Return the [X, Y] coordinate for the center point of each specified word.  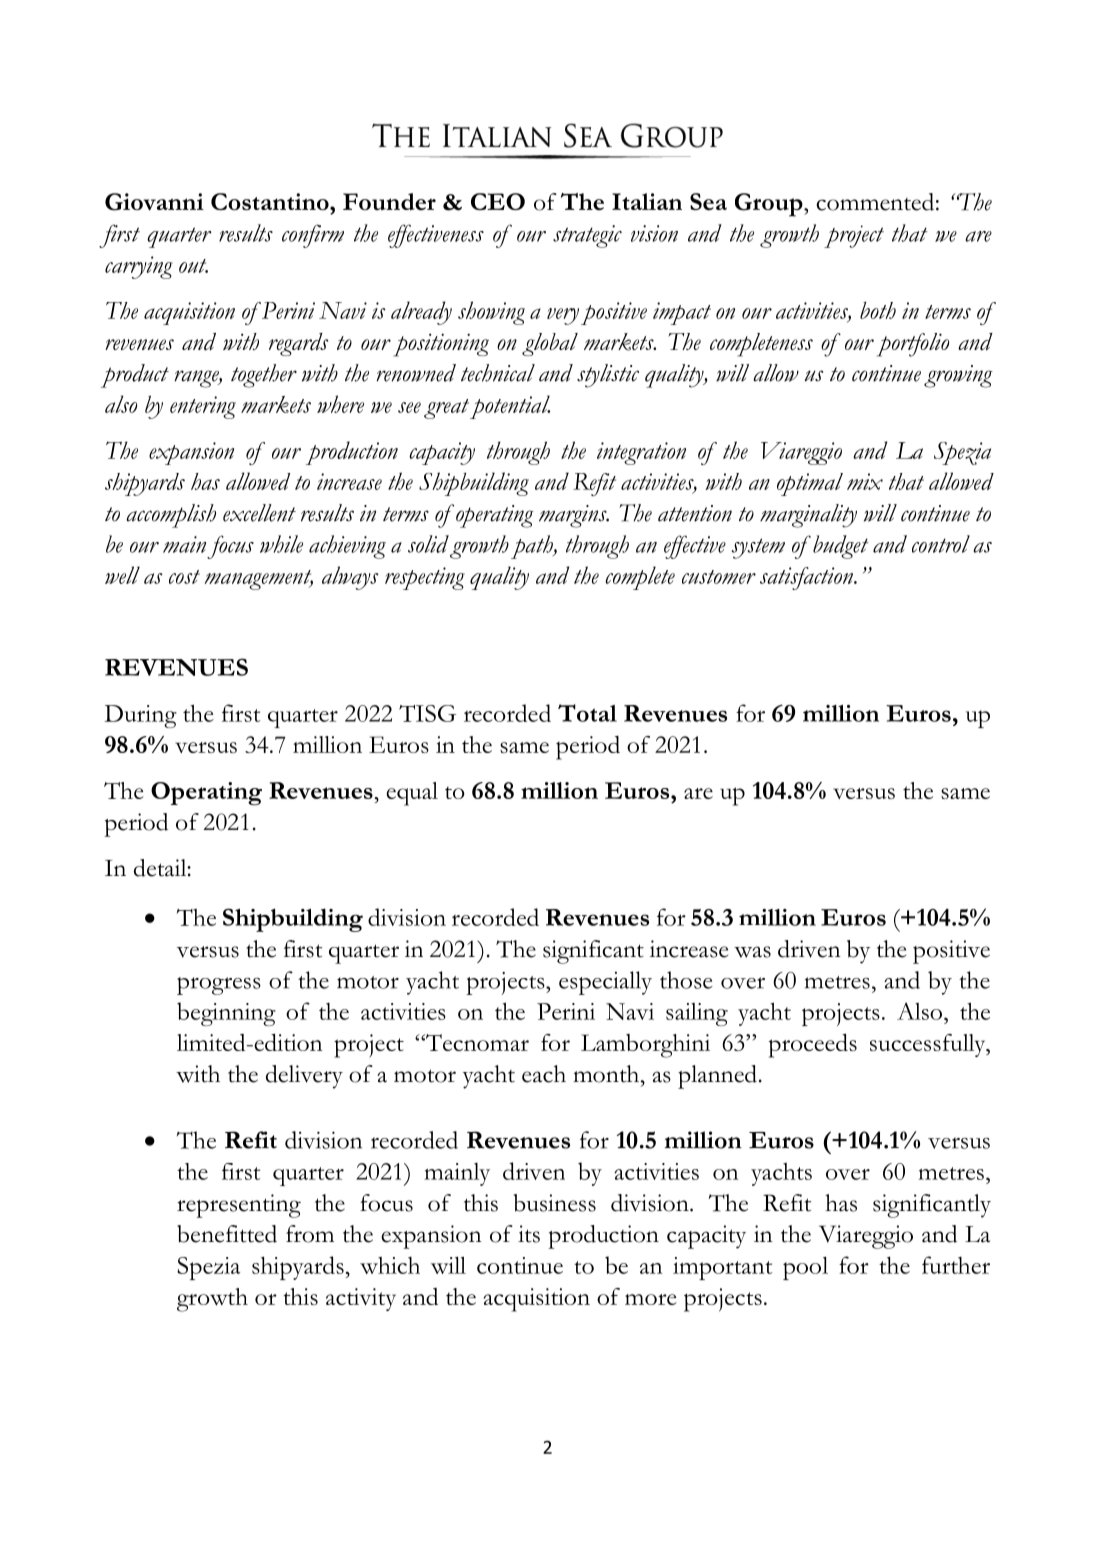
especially [605, 983]
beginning [226, 1014]
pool [805, 1268]
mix [865, 481]
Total [587, 713]
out [193, 266]
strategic [587, 236]
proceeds [813, 1045]
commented [875, 202]
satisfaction [808, 578]
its [529, 1234]
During [140, 716]
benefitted [227, 1234]
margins [574, 516]
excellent [259, 513]
